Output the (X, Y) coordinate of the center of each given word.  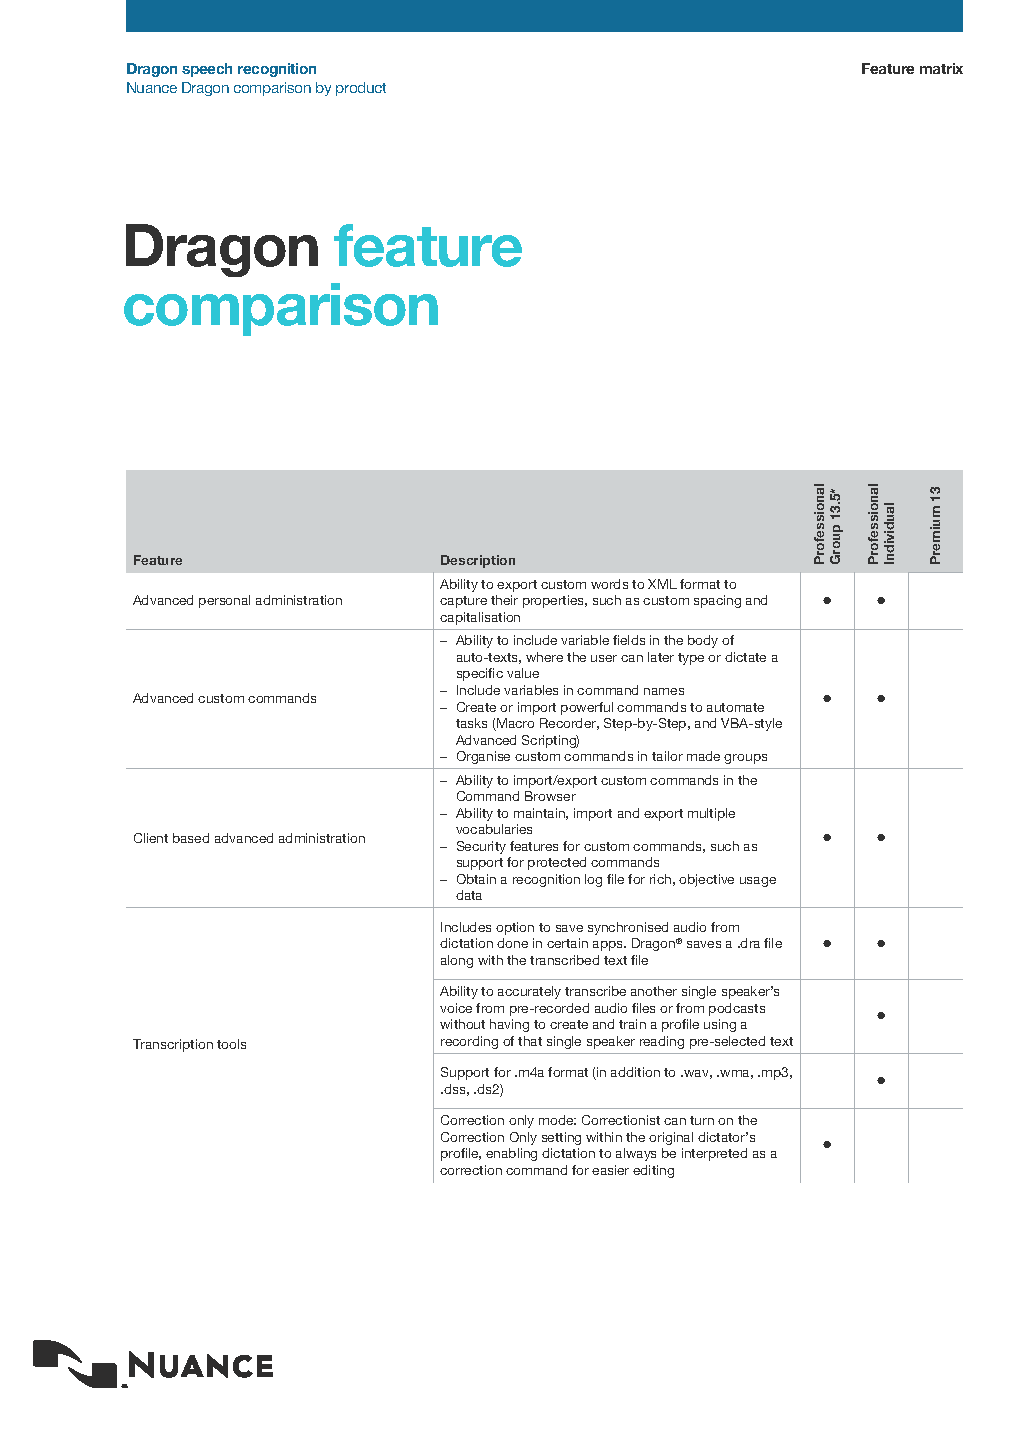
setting (561, 1138)
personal (224, 601)
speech (207, 70)
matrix (941, 68)
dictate (745, 657)
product (361, 89)
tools (231, 1044)
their (504, 600)
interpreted (714, 1154)
